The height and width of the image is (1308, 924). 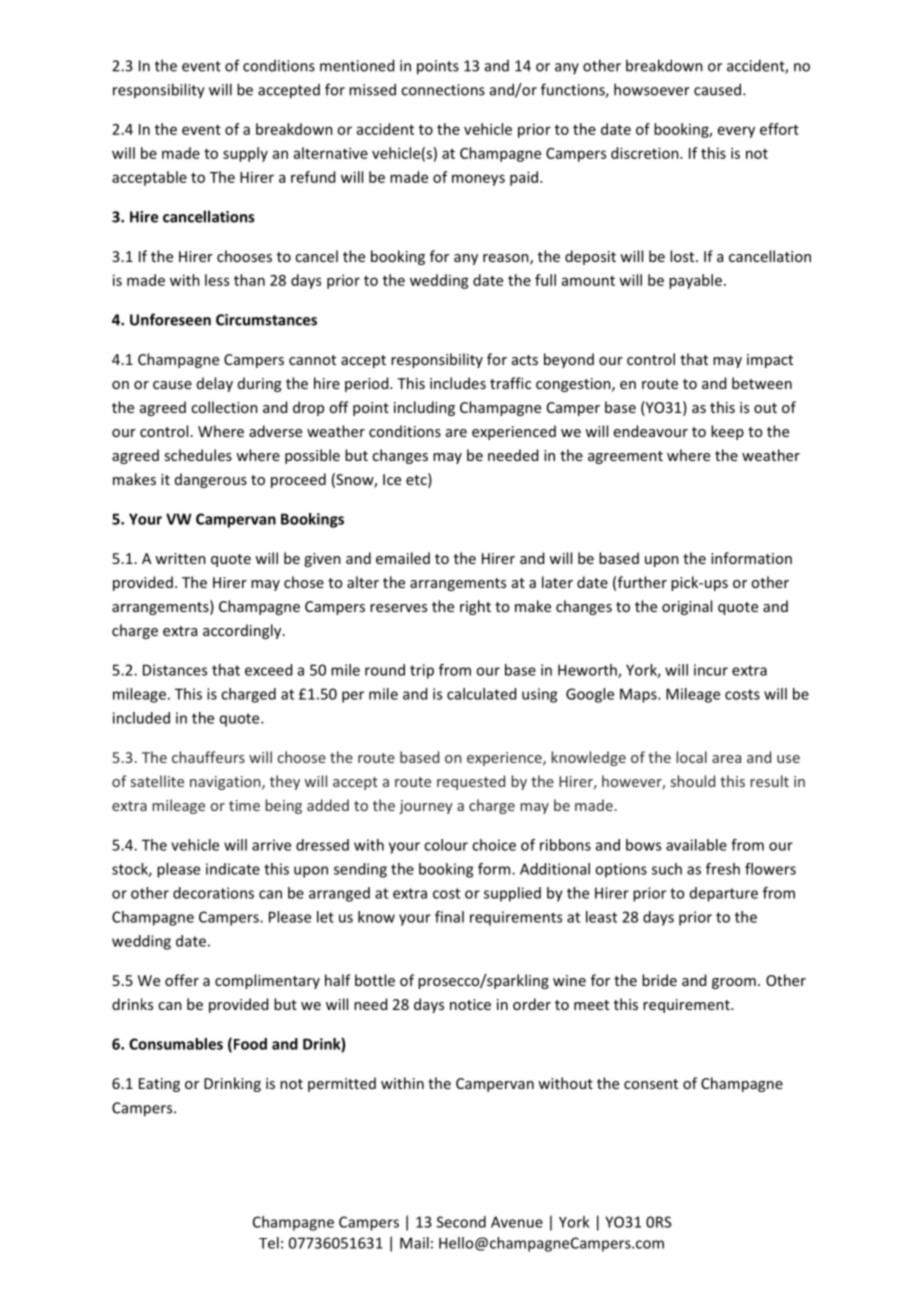 What do you see at coordinates (475, 607) in the image?
I see `right` at bounding box center [475, 607].
